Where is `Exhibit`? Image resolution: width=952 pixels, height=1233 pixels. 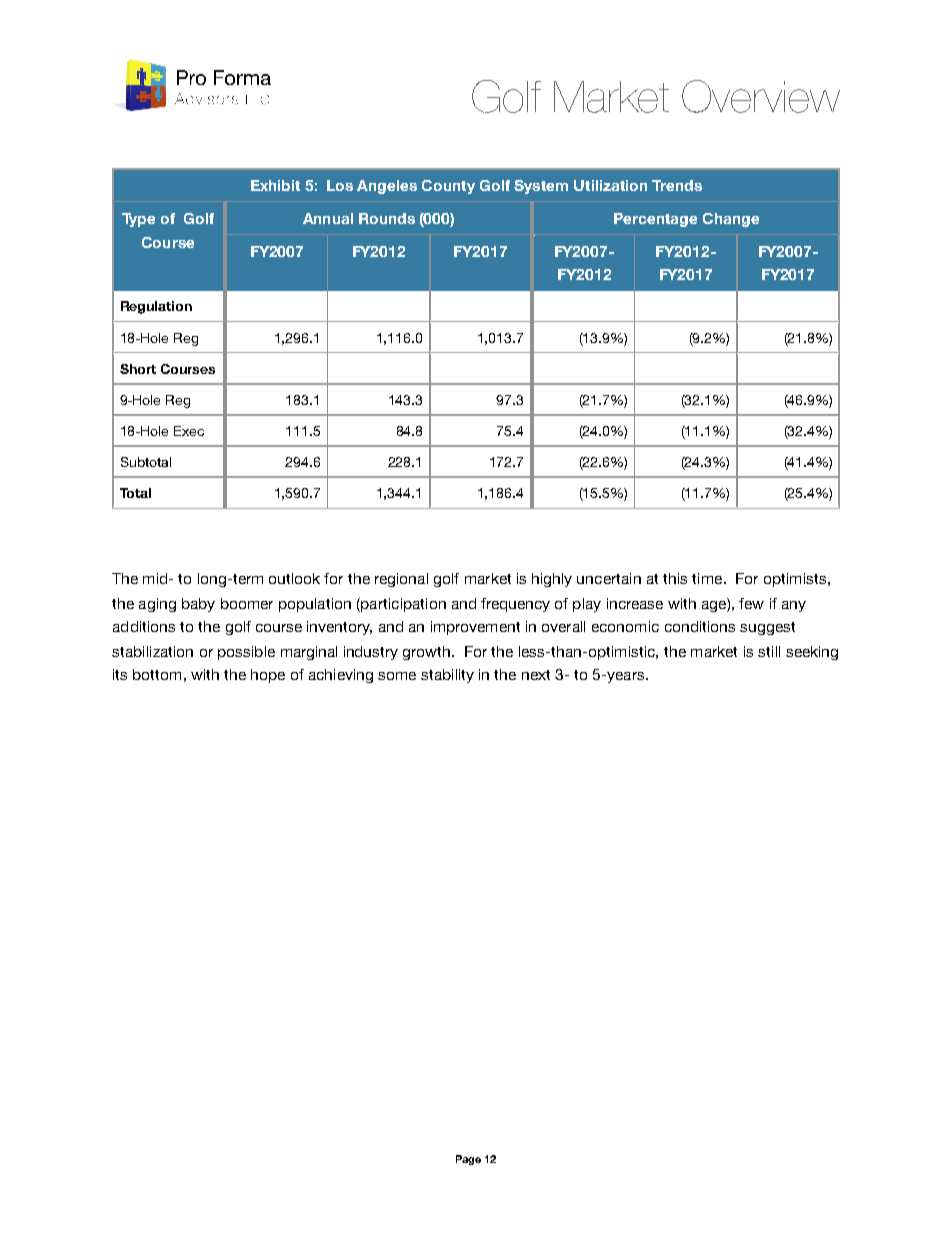
Exhibit is located at coordinates (275, 185).
